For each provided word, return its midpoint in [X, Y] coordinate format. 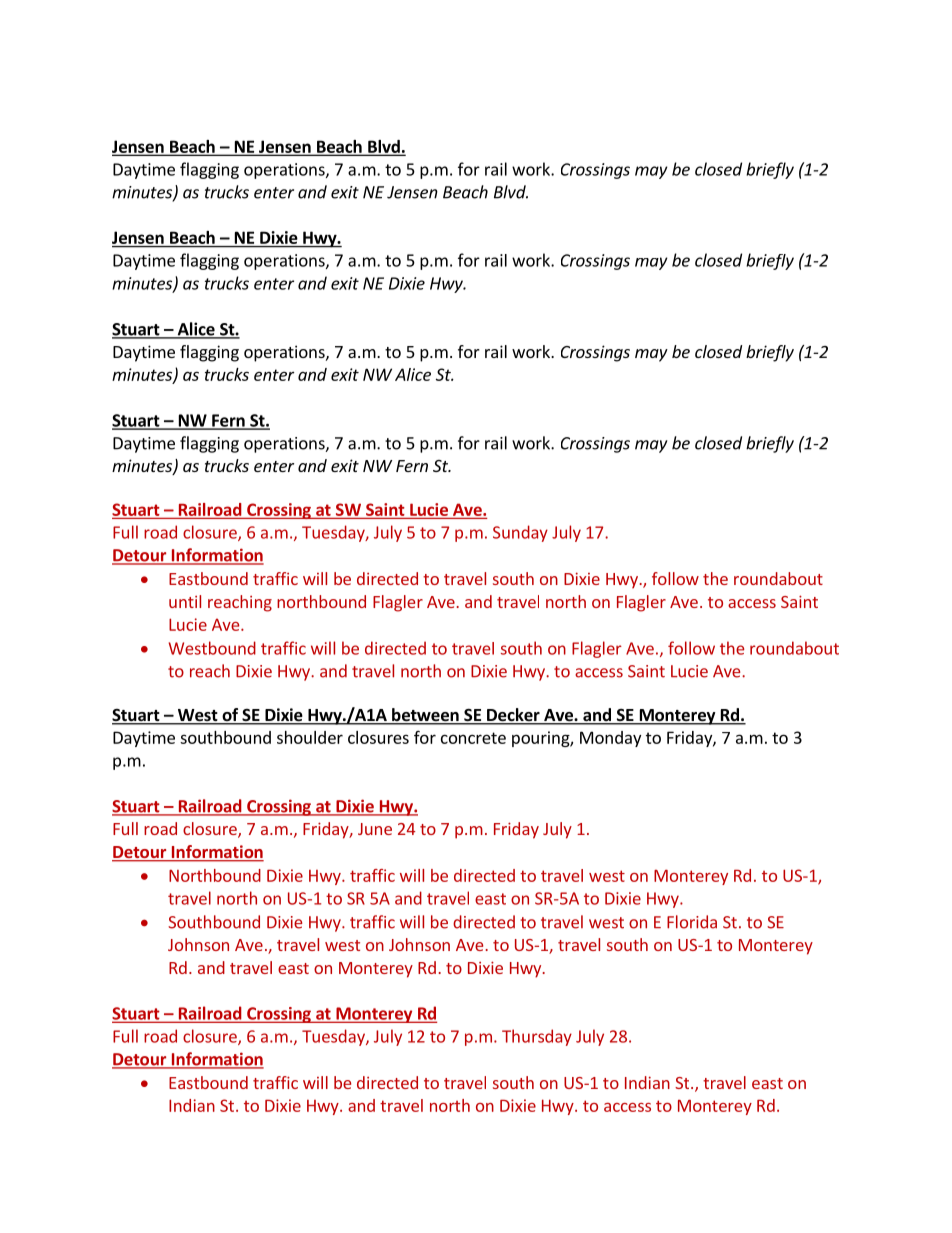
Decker [513, 716]
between [425, 716]
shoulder [310, 737]
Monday [610, 739]
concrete [473, 738]
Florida [692, 922]
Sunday [520, 533]
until [185, 601]
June [375, 829]
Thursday [537, 1037]
